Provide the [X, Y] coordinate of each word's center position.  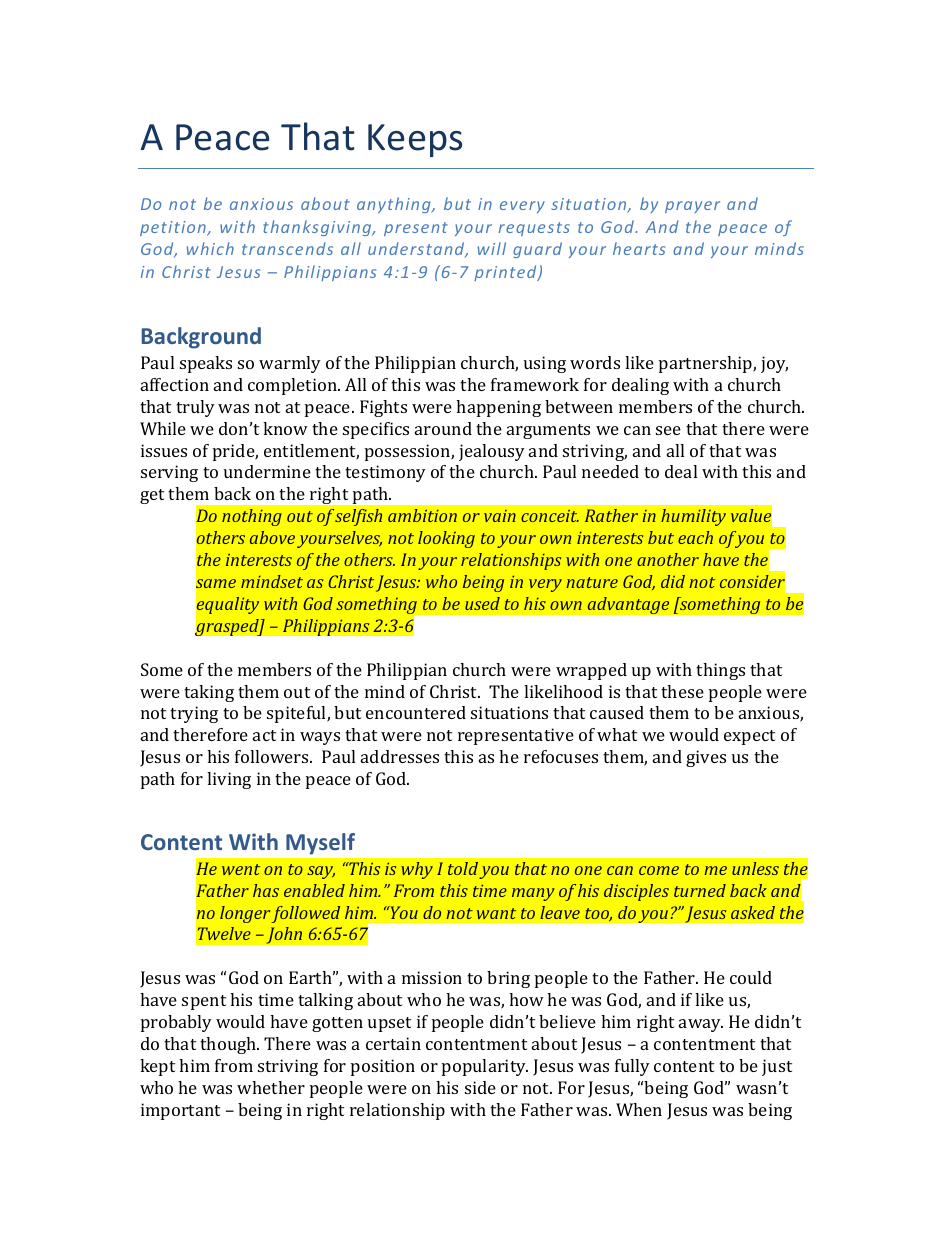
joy [774, 364]
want [496, 913]
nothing [252, 517]
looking [446, 539]
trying [194, 714]
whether [271, 1087]
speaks [206, 364]
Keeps [415, 140]
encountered [416, 712]
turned [700, 890]
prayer [692, 207]
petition [174, 228]
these [682, 691]
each [695, 537]
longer [245, 914]
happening [498, 408]
